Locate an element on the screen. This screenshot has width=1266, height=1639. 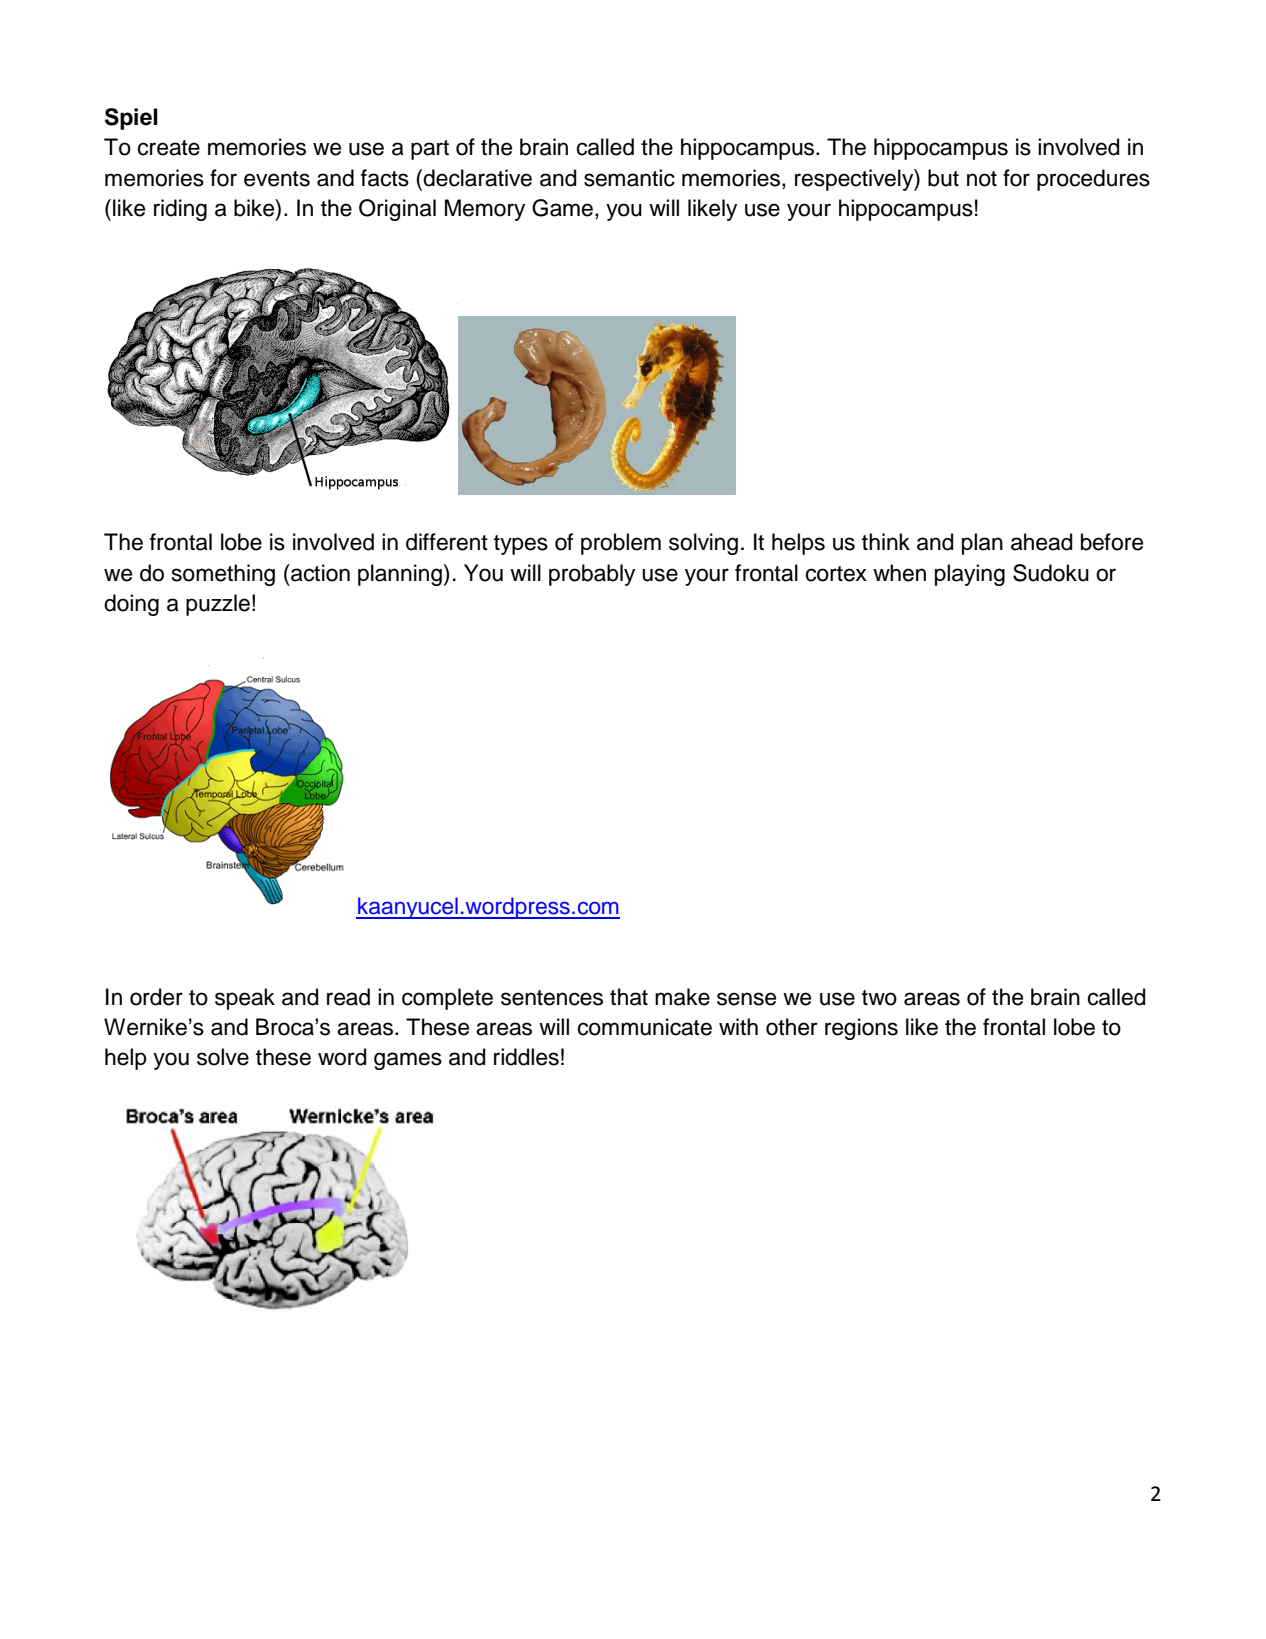
doing is located at coordinates (131, 605).
